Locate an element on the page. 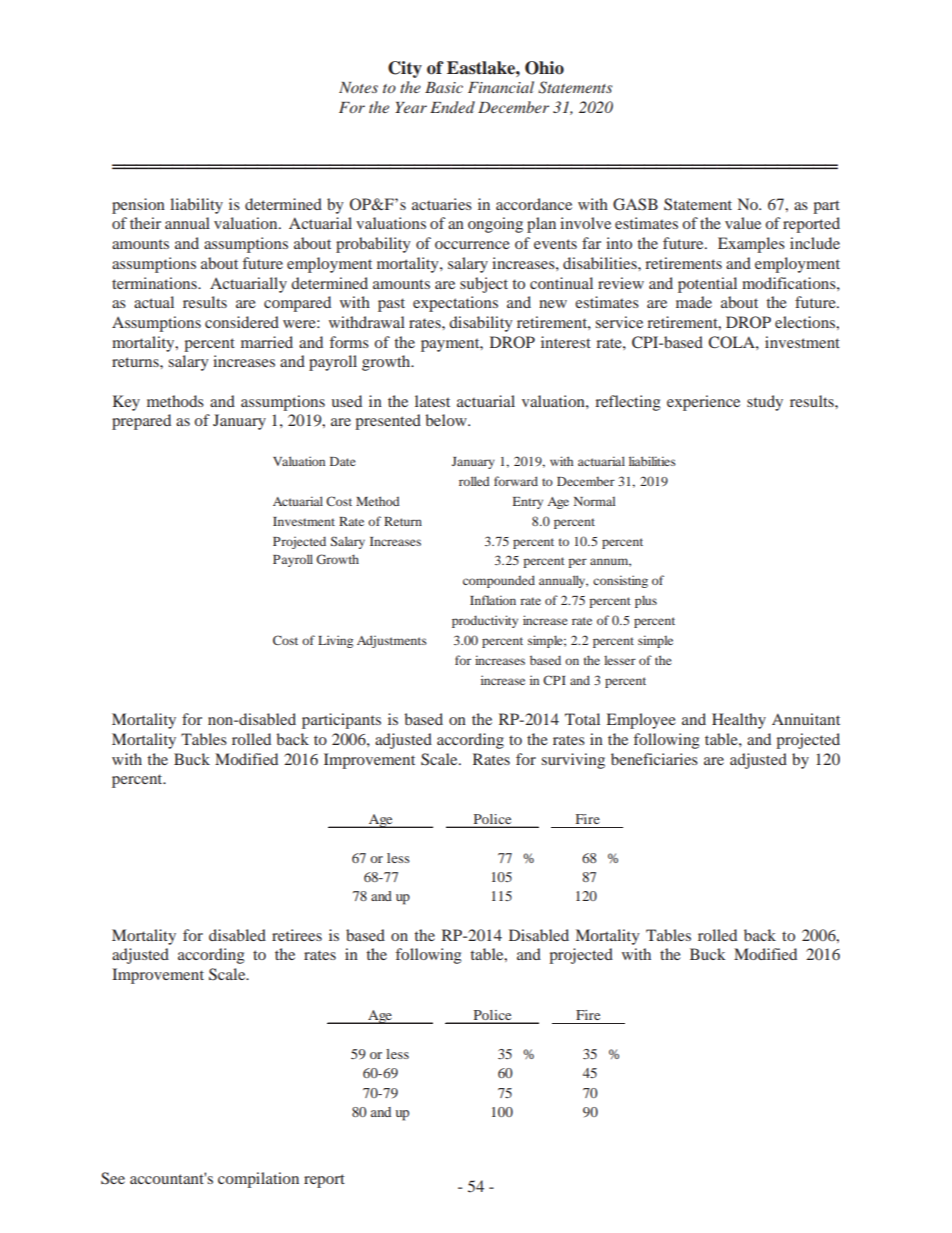 The image size is (952, 1233). retirees is located at coordinates (297, 935).
